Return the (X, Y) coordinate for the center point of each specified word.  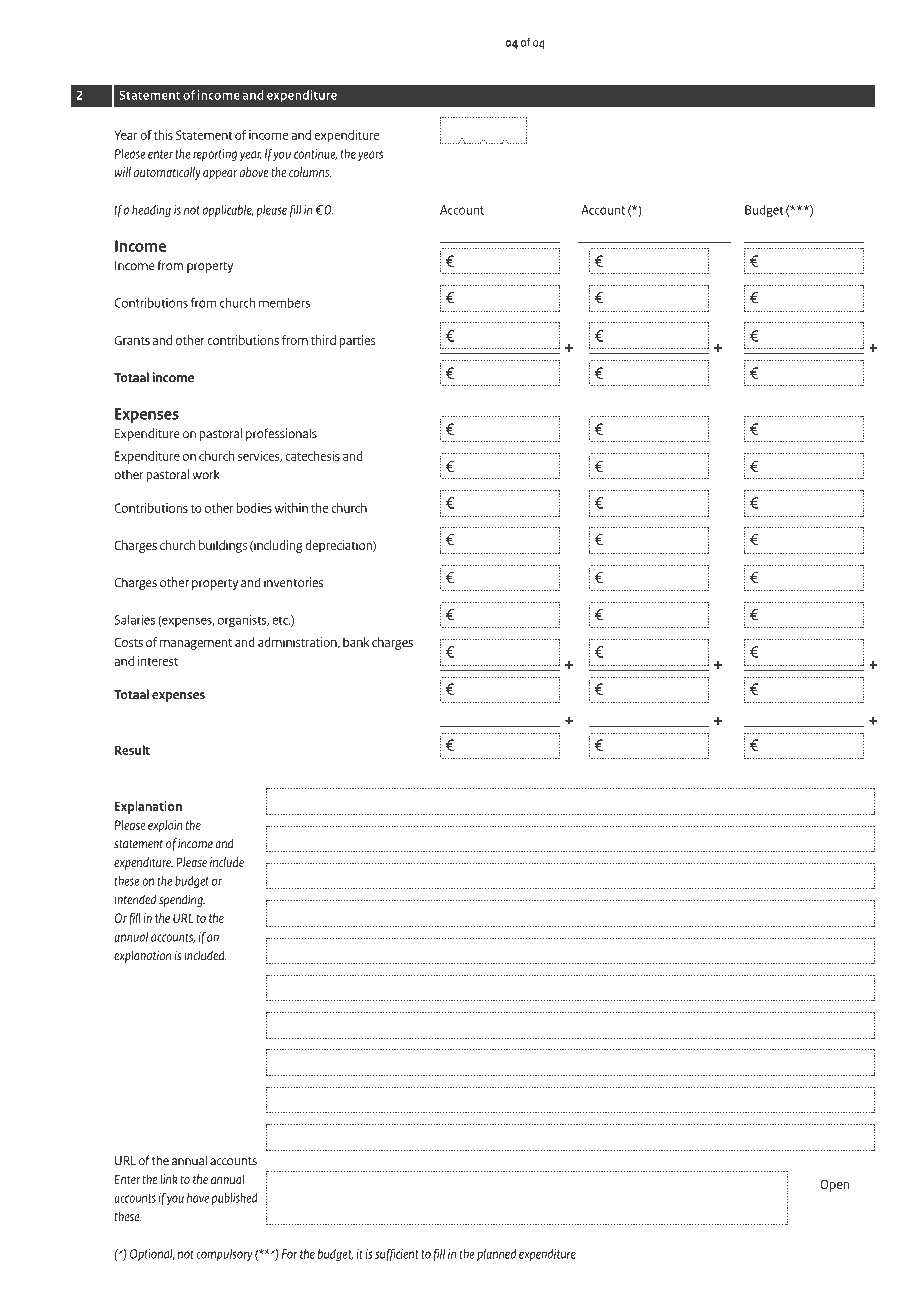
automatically (167, 173)
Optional (152, 1255)
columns (310, 172)
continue (315, 154)
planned (496, 1255)
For (289, 1254)
